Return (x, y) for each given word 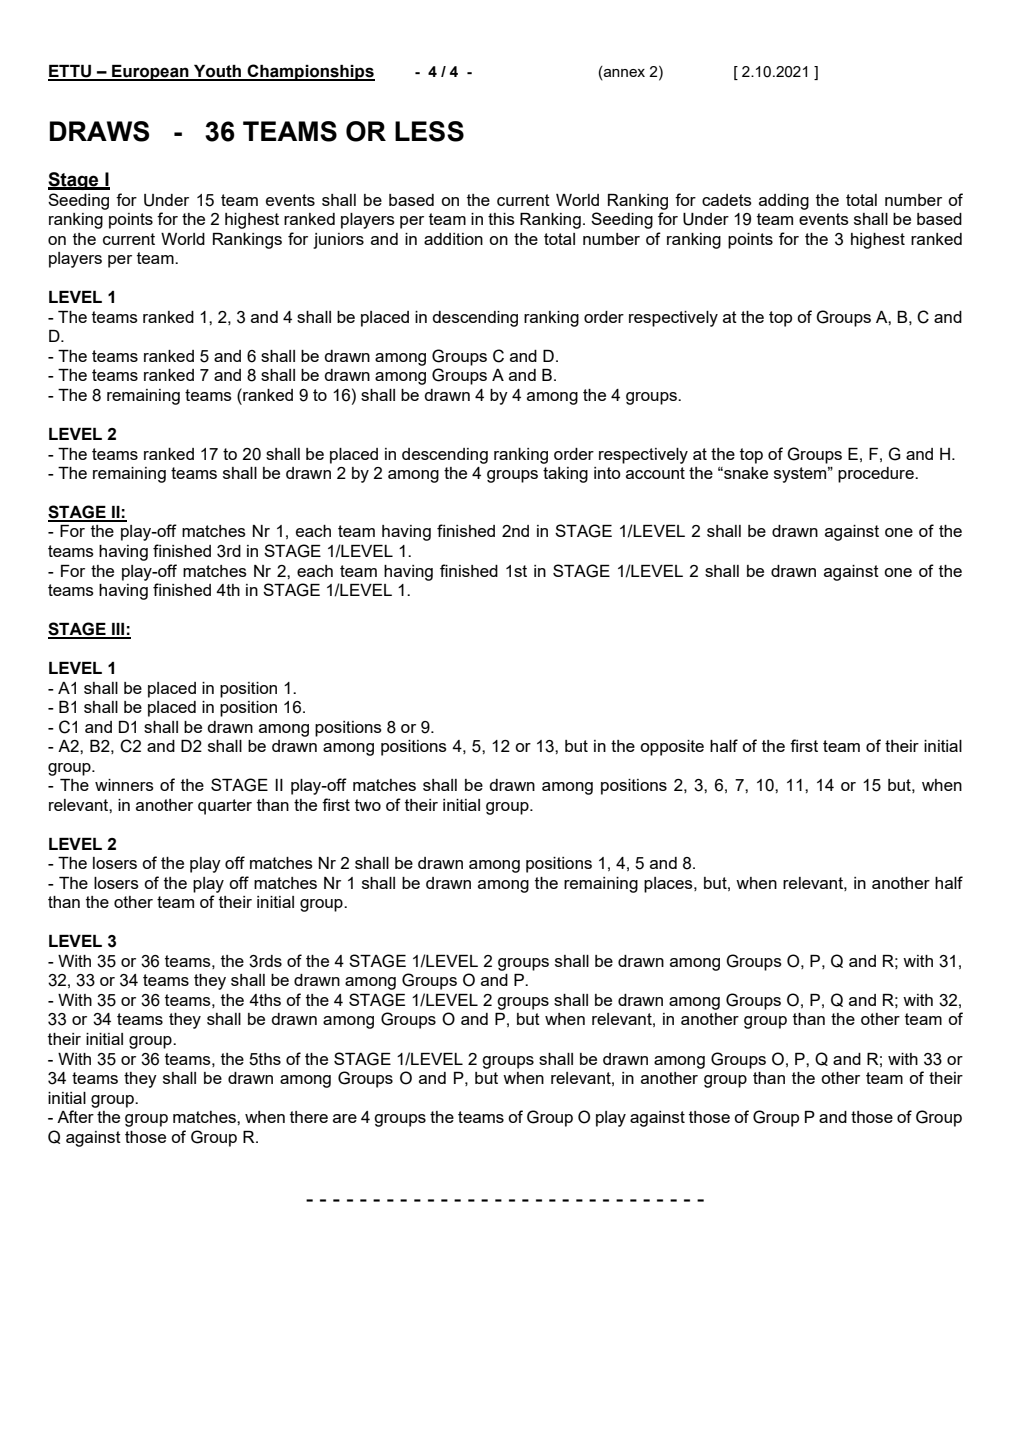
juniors (338, 241)
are (345, 1118)
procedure (877, 475)
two (368, 805)
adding (784, 202)
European (150, 73)
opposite (672, 748)
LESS (429, 131)
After (75, 1116)
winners (124, 785)
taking (565, 475)
